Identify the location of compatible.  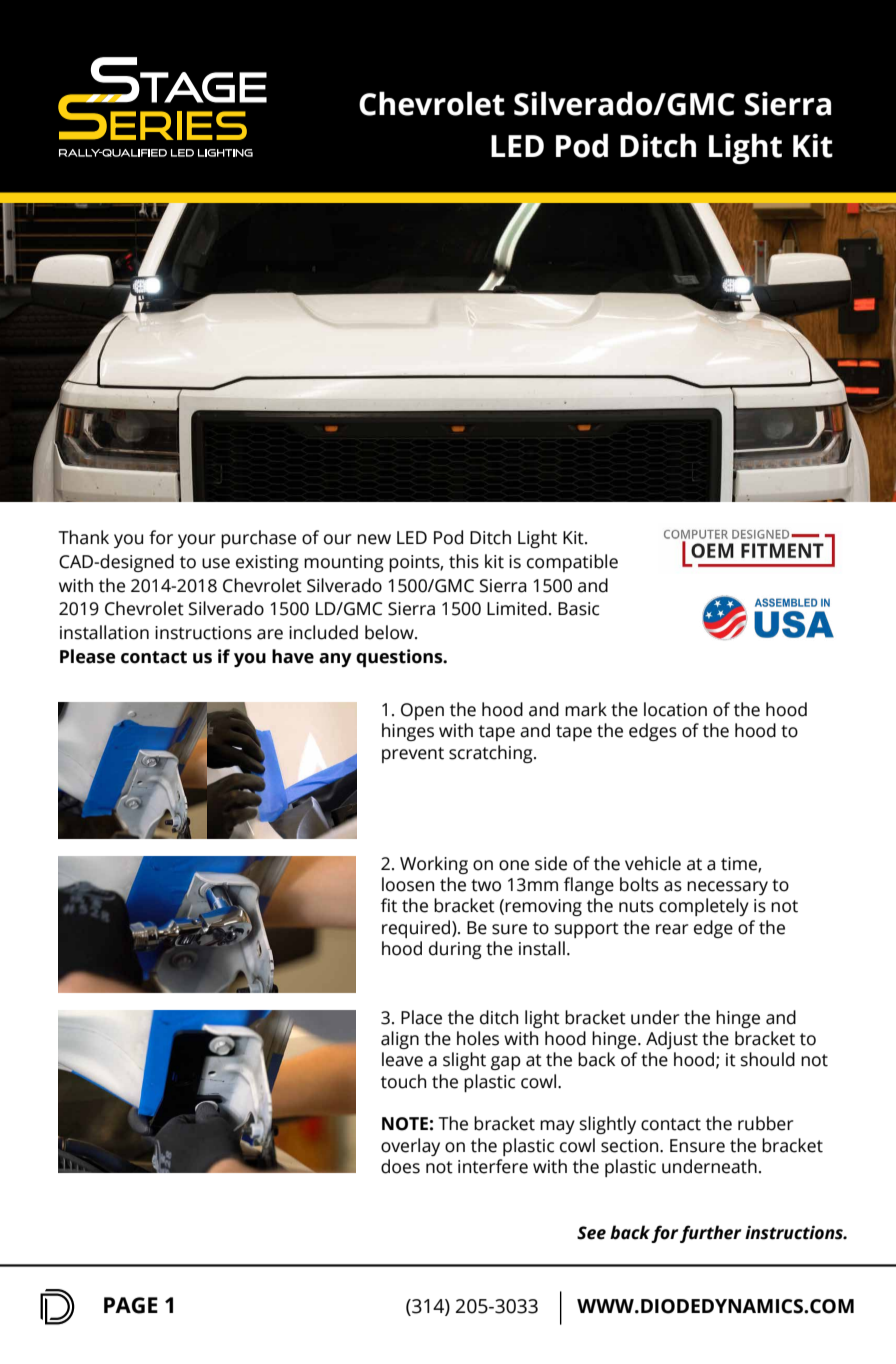
(572, 563).
